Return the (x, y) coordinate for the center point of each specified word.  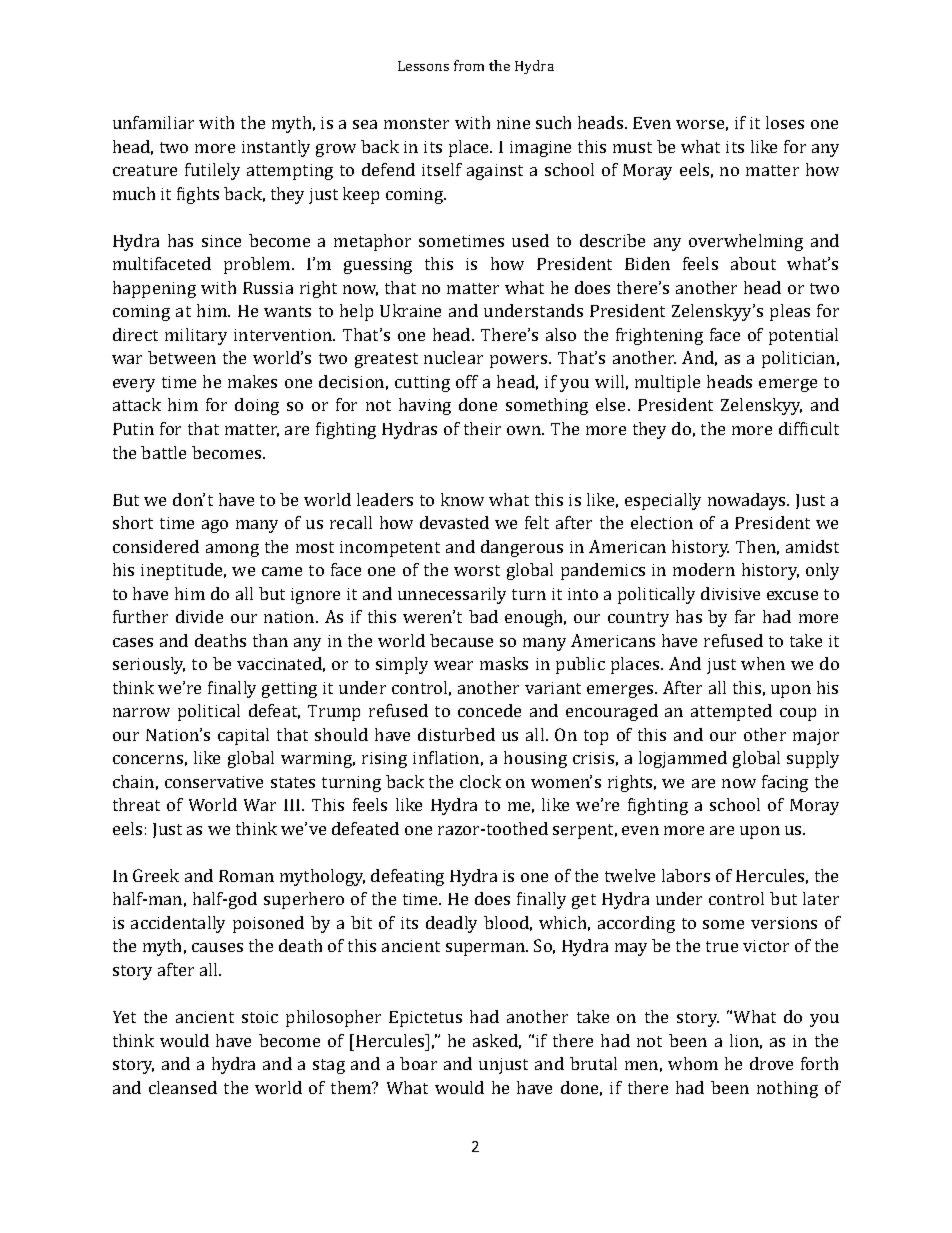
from (469, 65)
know (462, 499)
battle (163, 452)
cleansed (183, 1087)
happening (154, 289)
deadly (451, 924)
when (763, 663)
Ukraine (410, 310)
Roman (246, 876)
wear (453, 665)
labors (686, 875)
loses (785, 122)
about (753, 263)
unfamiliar (153, 122)
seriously (149, 665)
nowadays (748, 501)
